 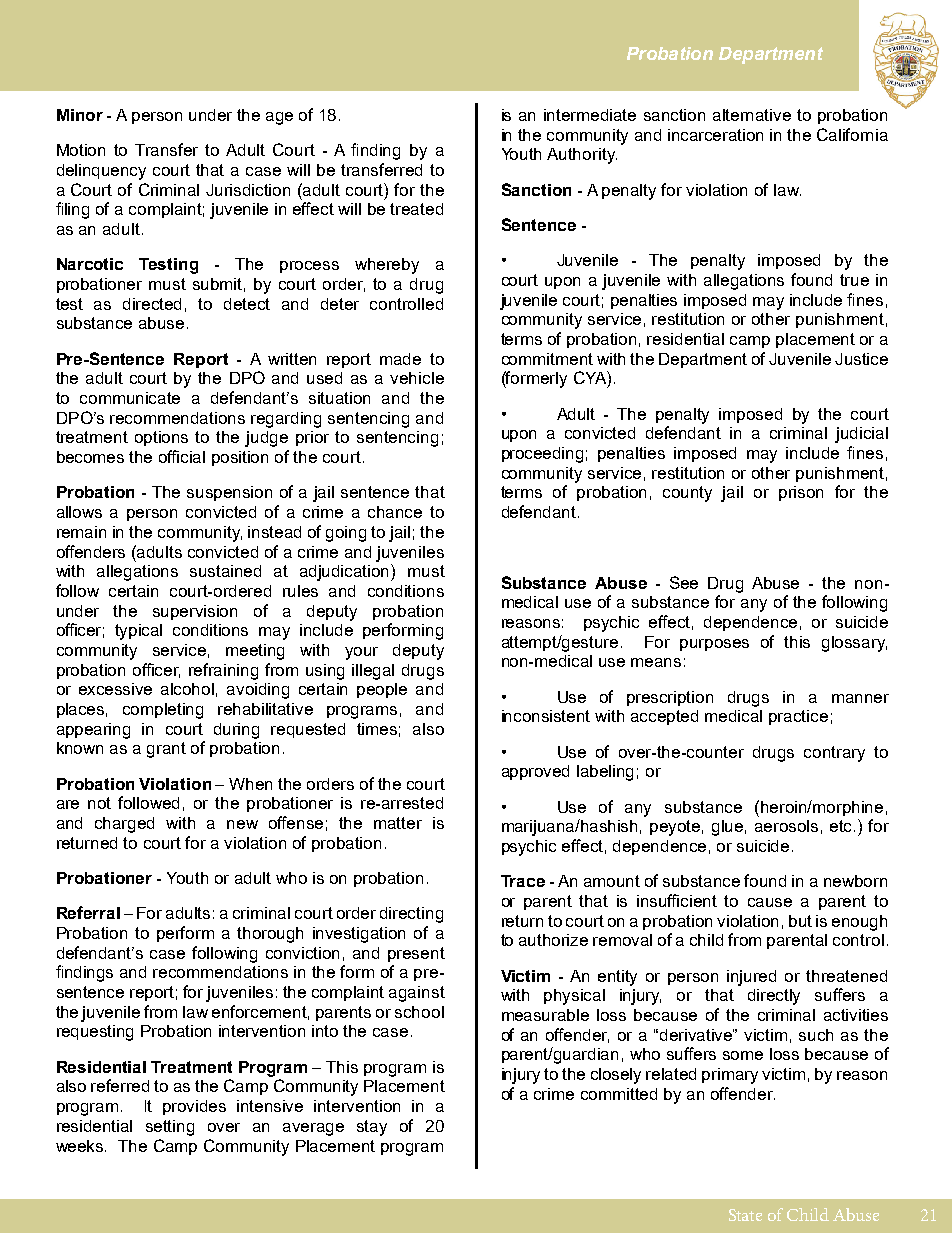 I want to click on typical, so click(x=138, y=632).
